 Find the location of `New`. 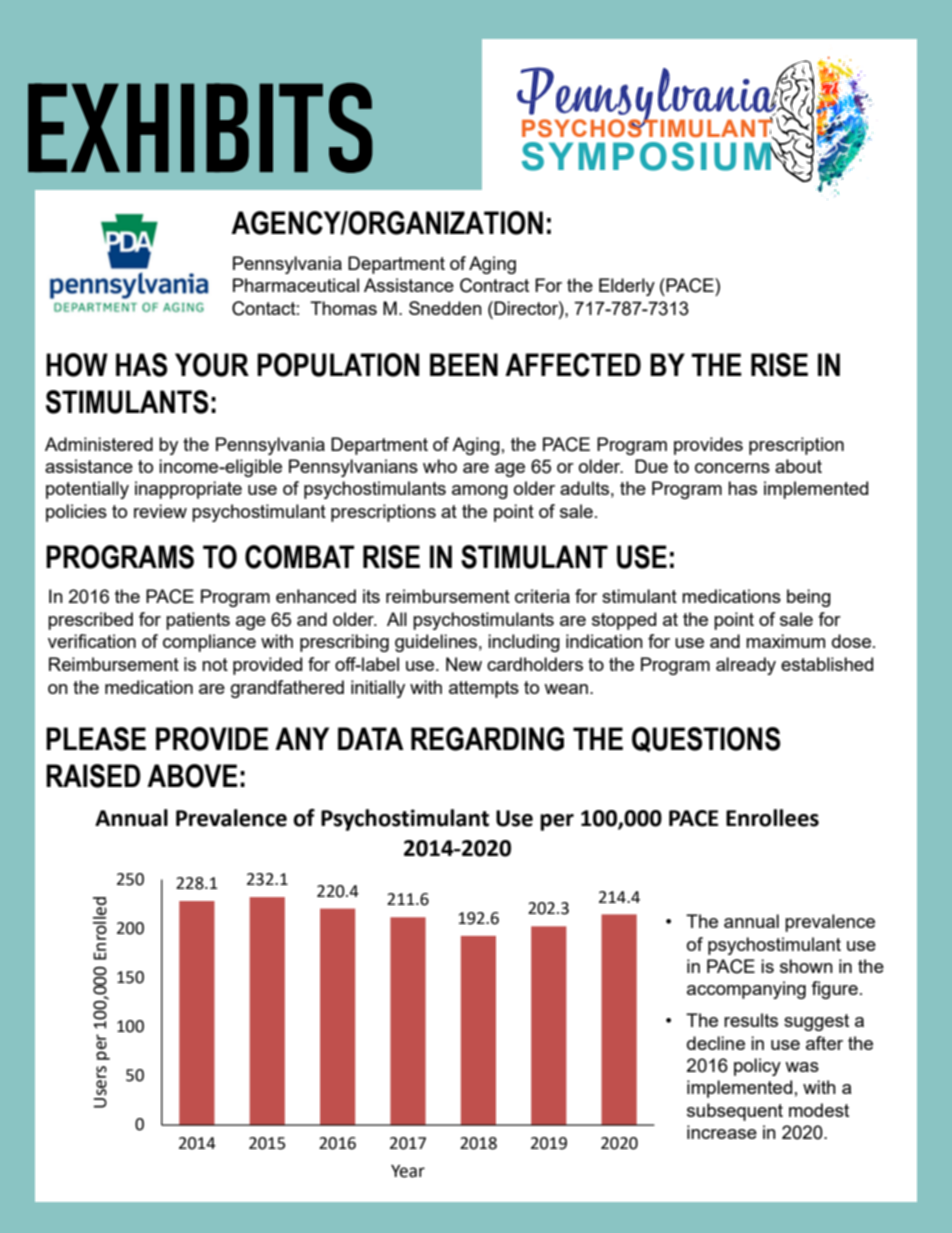

New is located at coordinates (464, 664).
